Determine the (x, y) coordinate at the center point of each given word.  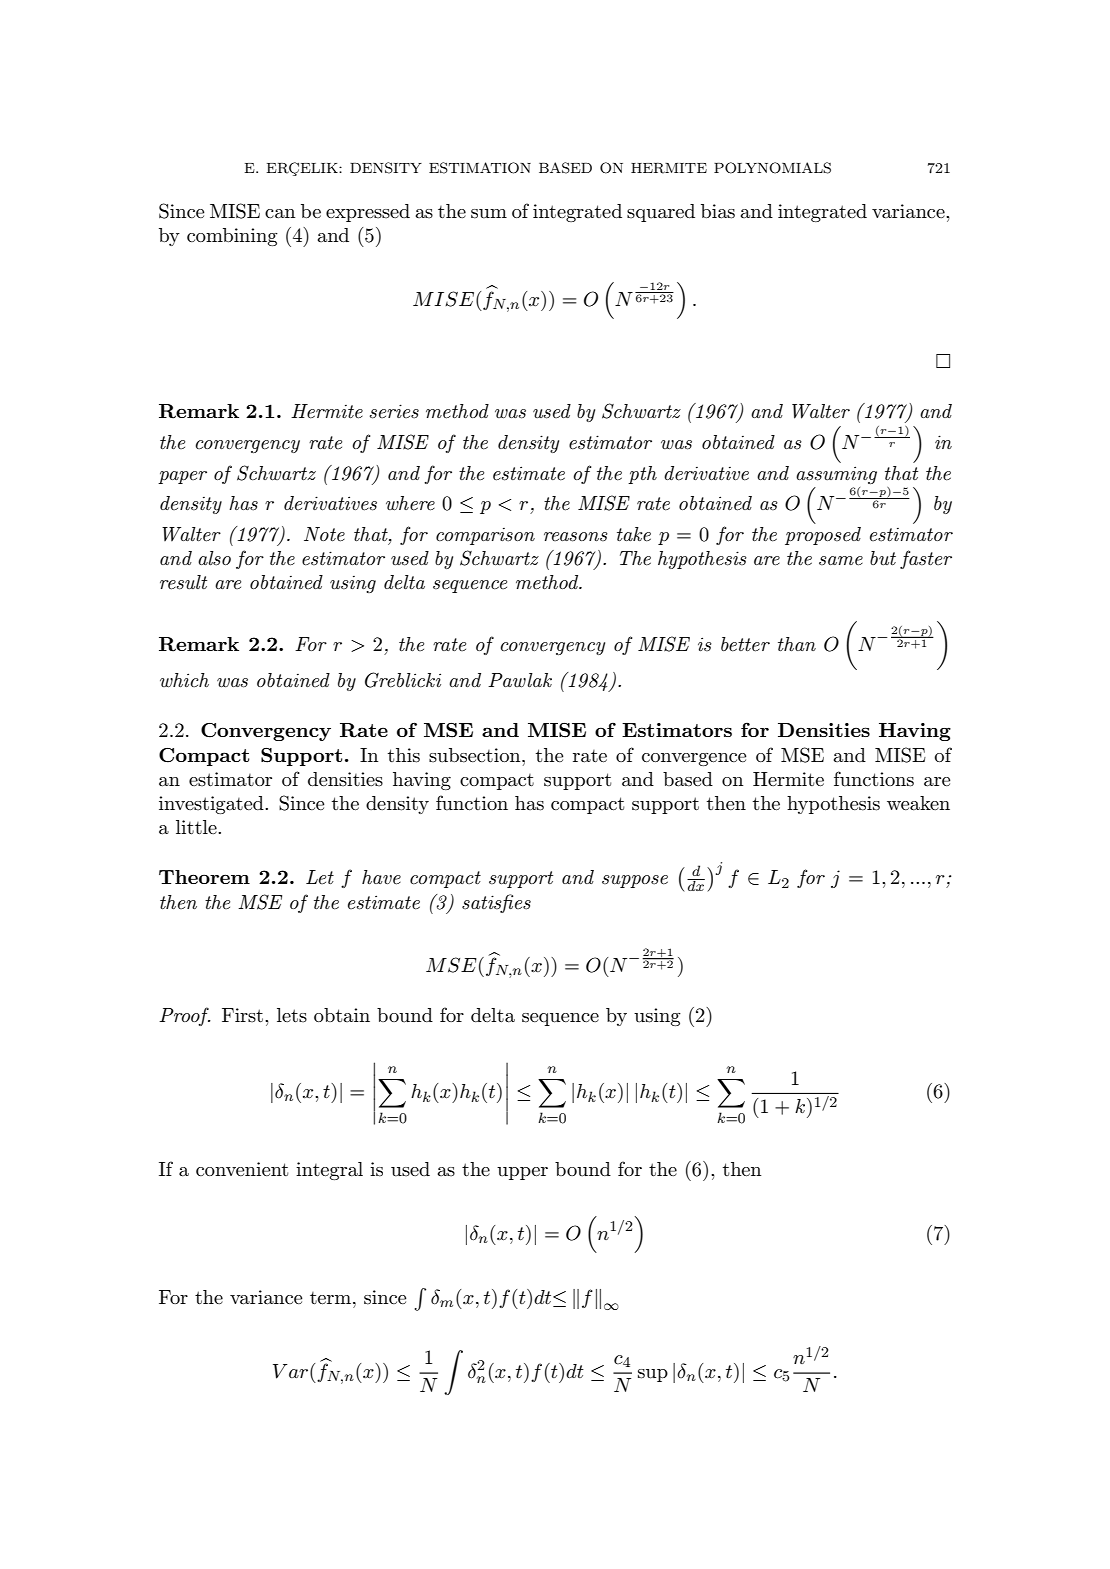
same (841, 561)
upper (522, 1173)
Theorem (204, 877)
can (280, 214)
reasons (576, 537)
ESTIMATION (480, 168)
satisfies (496, 903)
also (214, 558)
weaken (918, 803)
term (332, 1298)
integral (329, 1171)
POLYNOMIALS (772, 168)
